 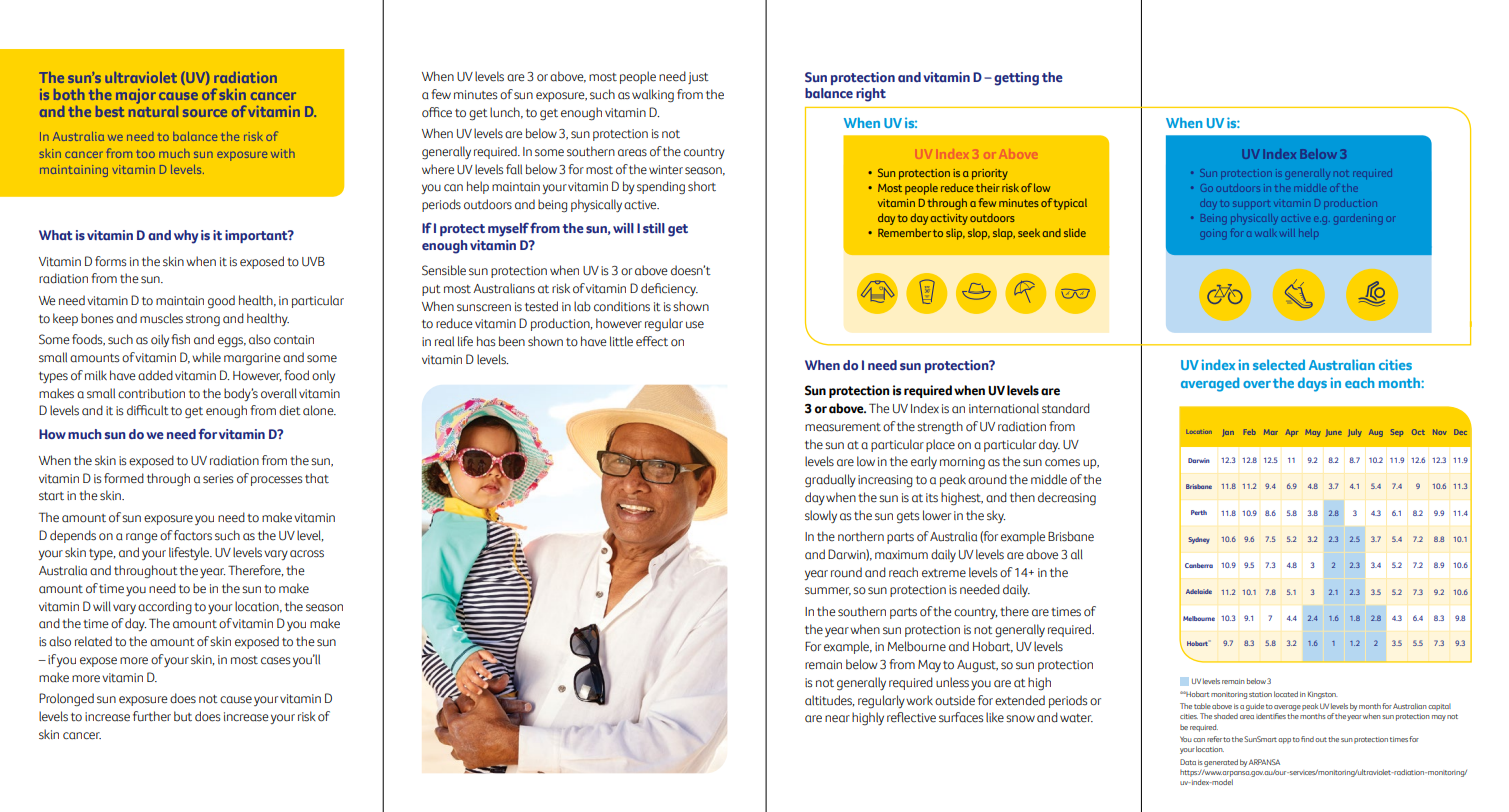 What do you see at coordinates (1199, 591) in the page?
I see `Adelaide` at bounding box center [1199, 591].
